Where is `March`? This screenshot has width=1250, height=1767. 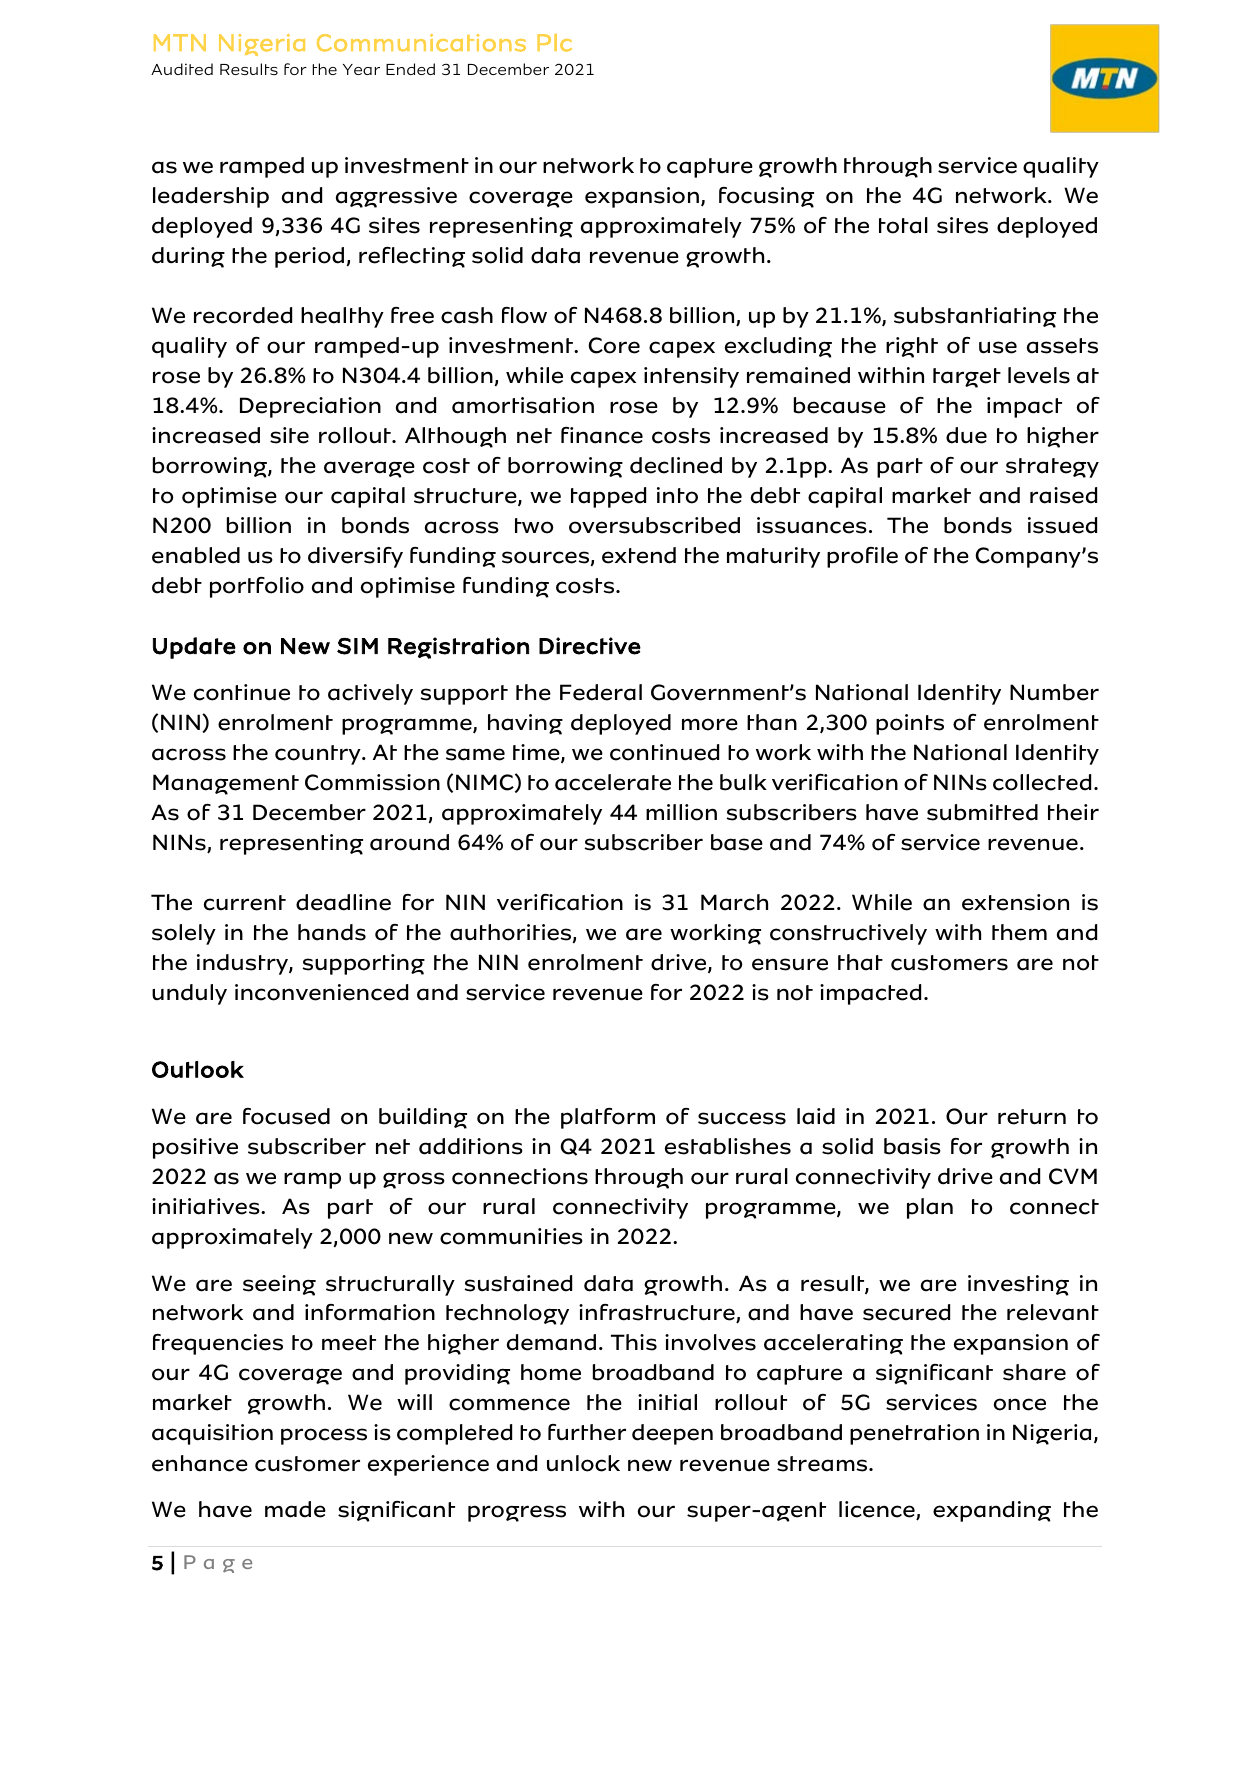 March is located at coordinates (734, 902).
